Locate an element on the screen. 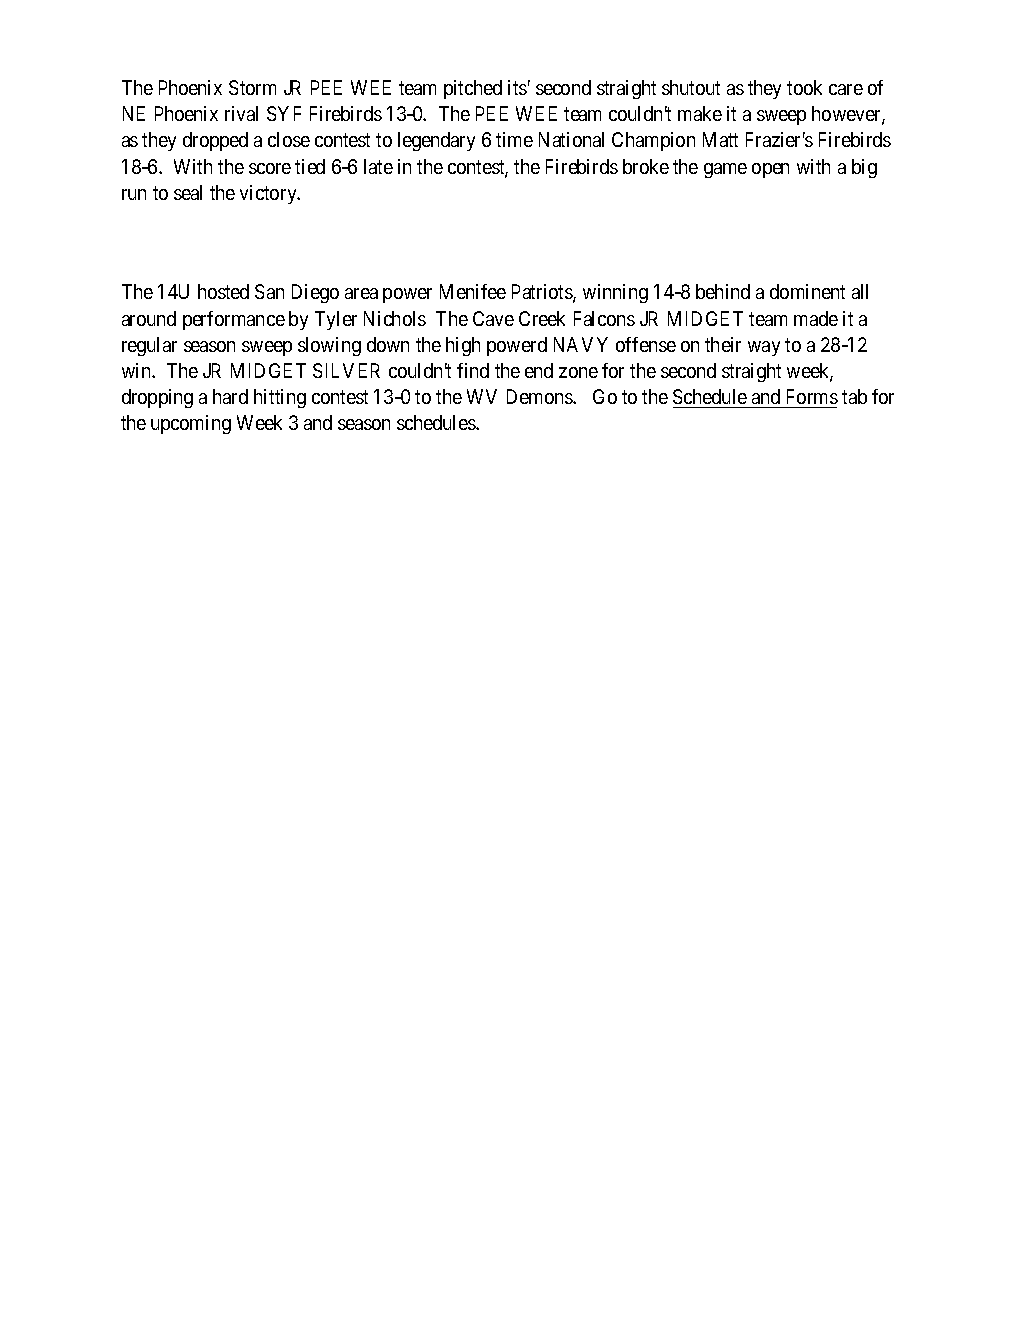 The width and height of the screenshot is (1029, 1332). Cave is located at coordinates (493, 318).
